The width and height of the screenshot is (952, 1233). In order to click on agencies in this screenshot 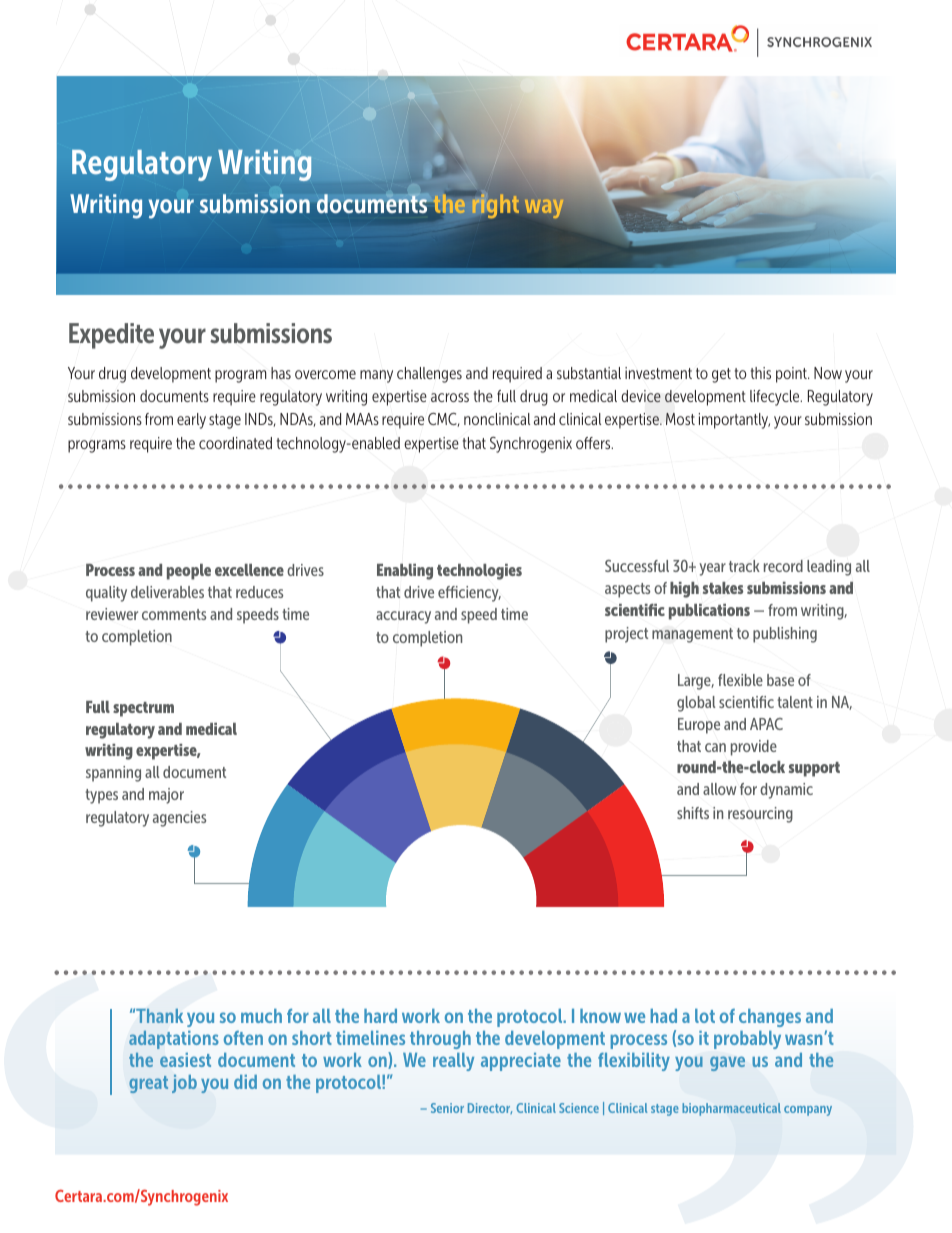, I will do `click(179, 819)`.
